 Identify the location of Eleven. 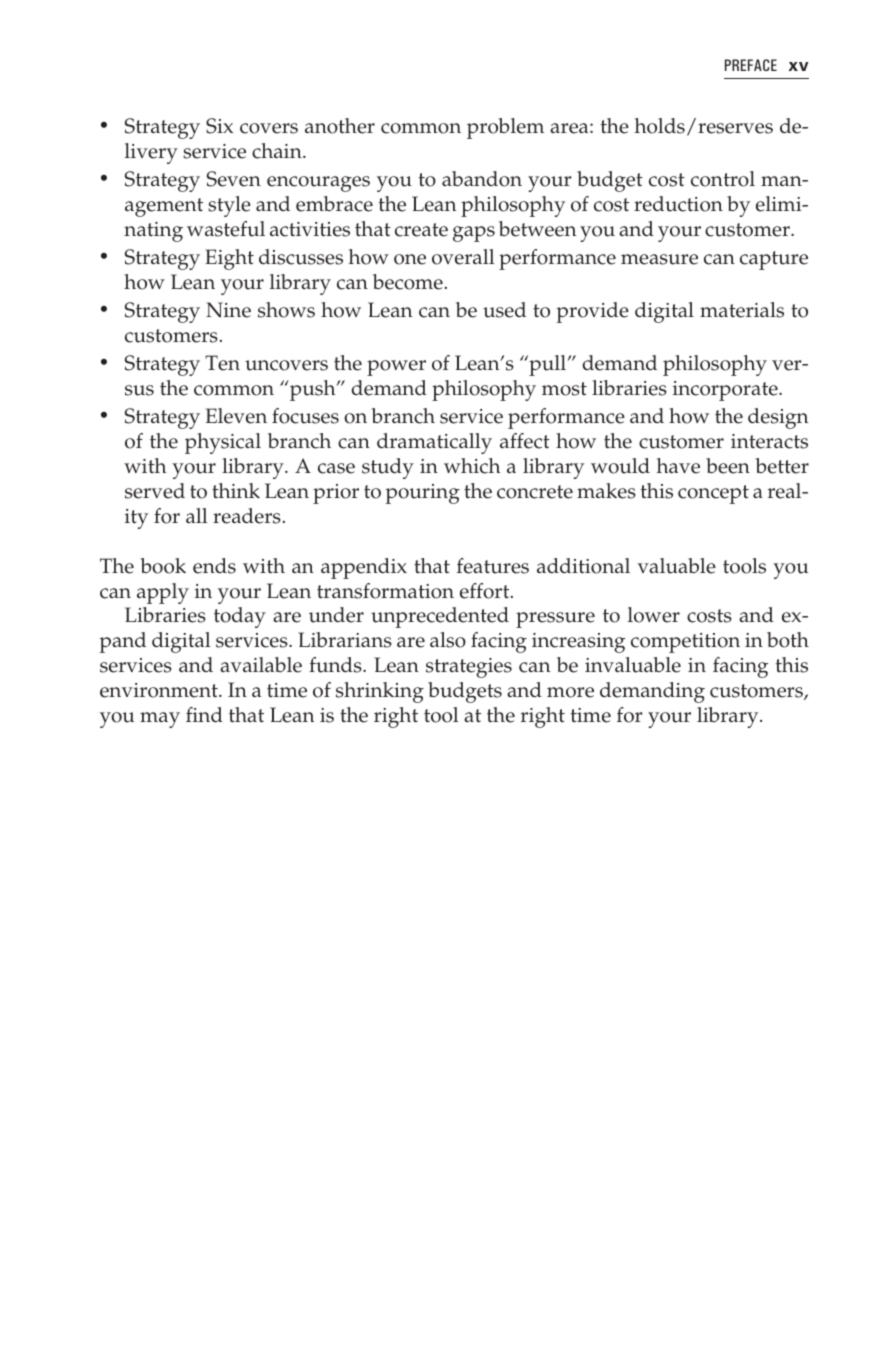
(236, 416).
